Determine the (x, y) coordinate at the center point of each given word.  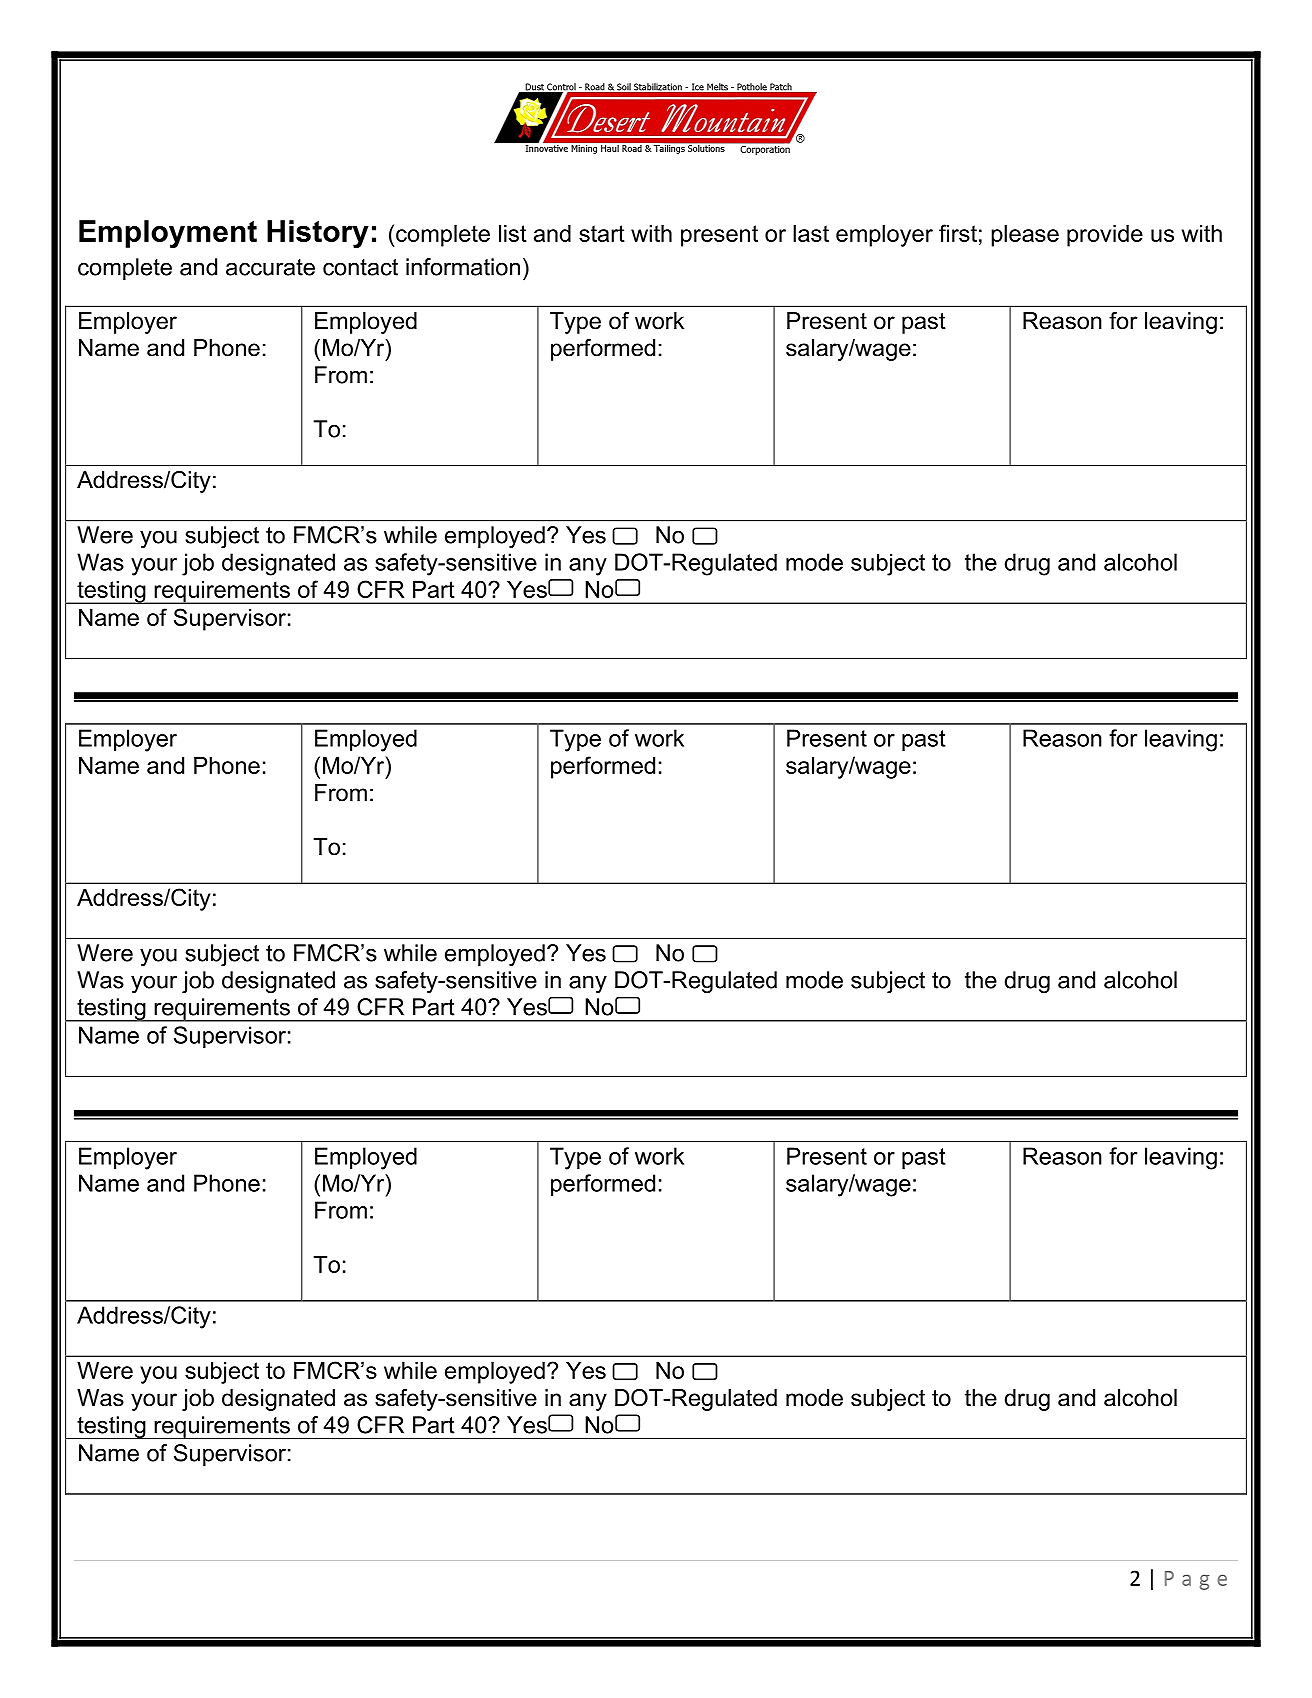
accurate (270, 267)
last (811, 233)
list (513, 233)
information (463, 267)
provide (1105, 236)
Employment (168, 234)
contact (360, 267)
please (1025, 236)
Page (1196, 1580)
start (602, 233)
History (318, 234)
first (958, 233)
